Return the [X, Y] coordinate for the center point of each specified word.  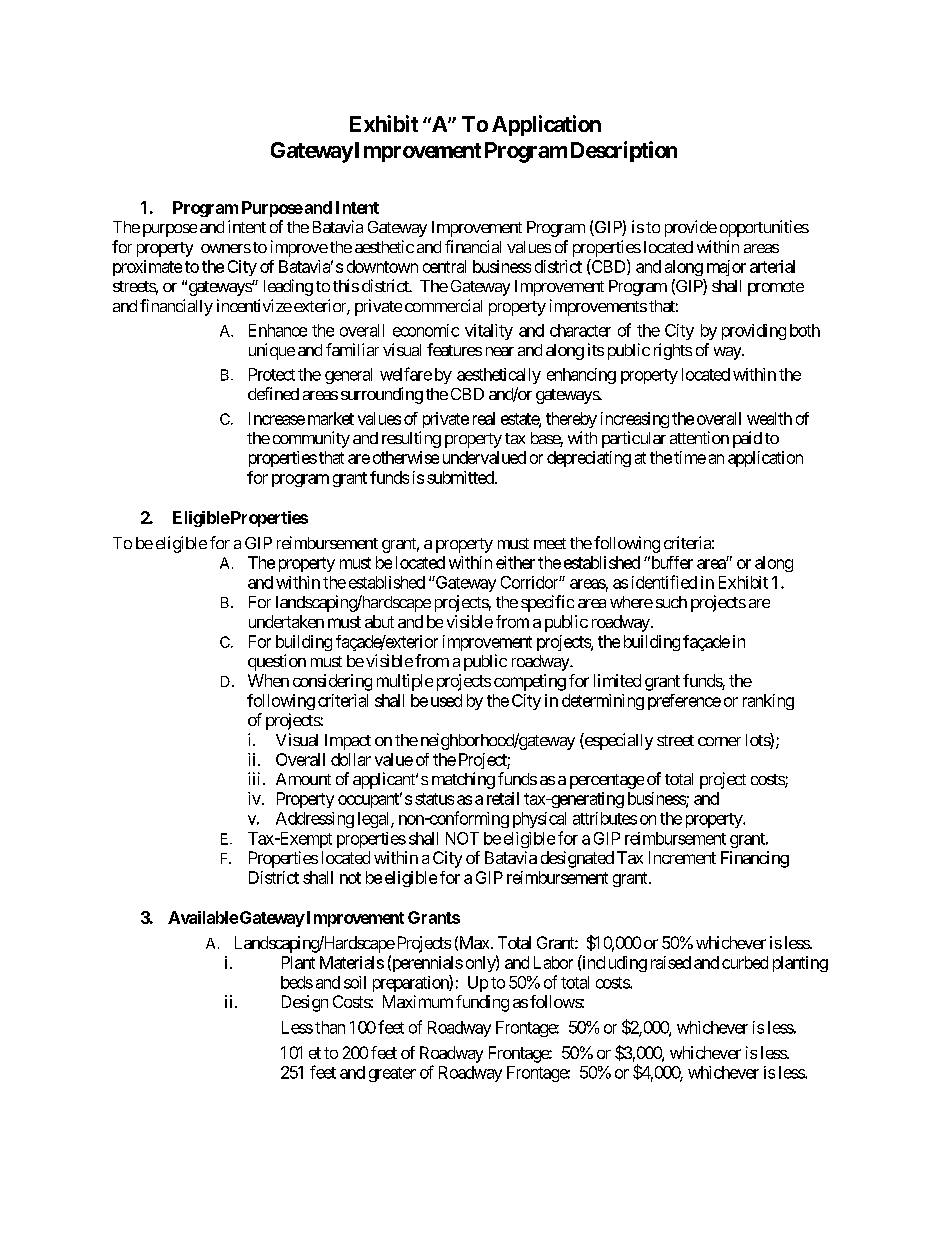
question [277, 662]
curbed [745, 962]
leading [288, 287]
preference [684, 702]
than [330, 1027]
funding [482, 1003]
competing [530, 682]
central [444, 266]
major [726, 268]
